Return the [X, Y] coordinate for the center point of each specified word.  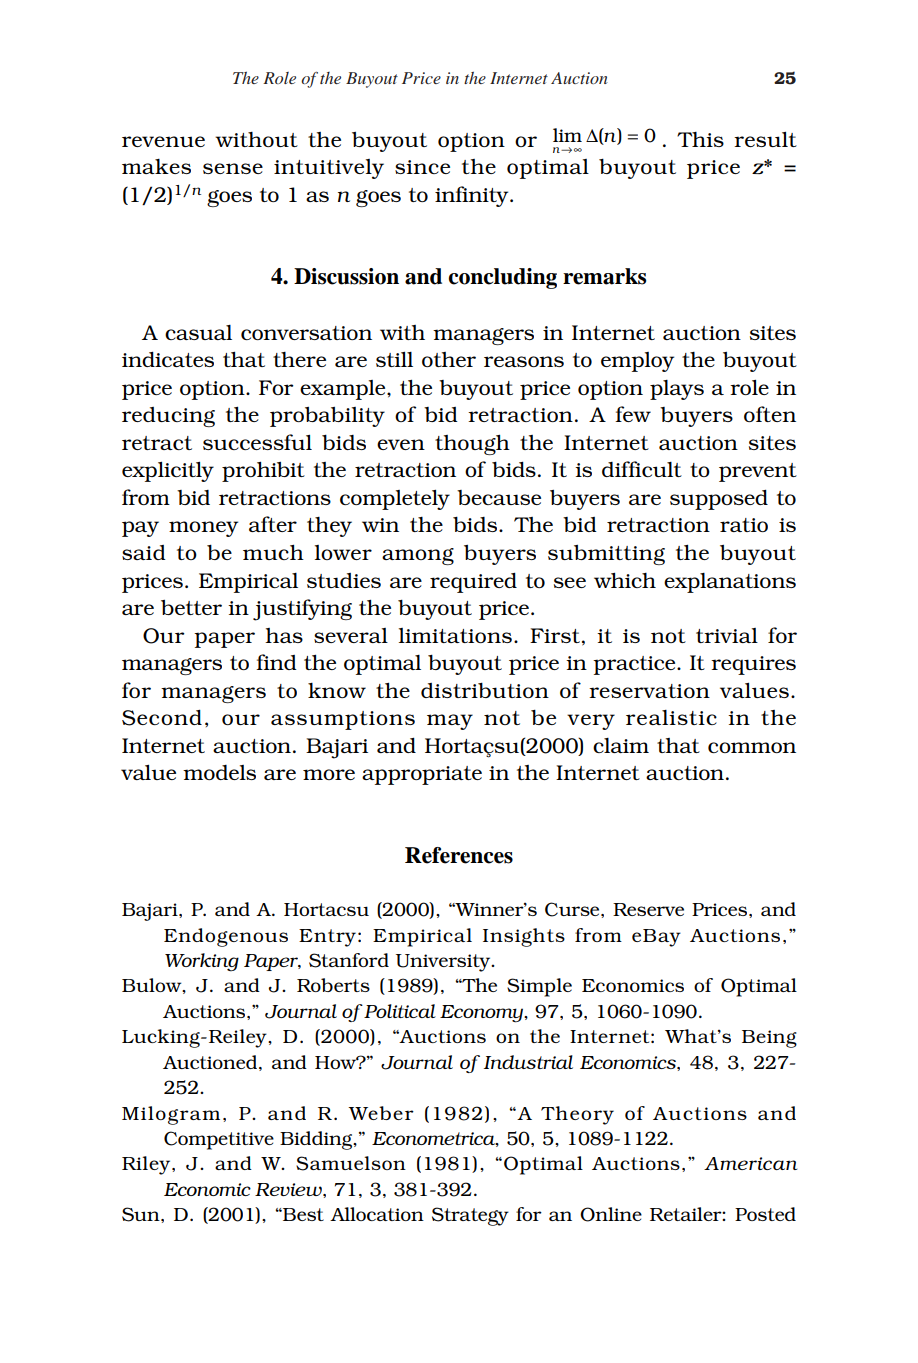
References [459, 855]
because [499, 497]
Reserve [648, 909]
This [700, 139]
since [422, 167]
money [203, 529]
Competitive [219, 1140]
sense [233, 168]
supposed [719, 499]
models [219, 772]
